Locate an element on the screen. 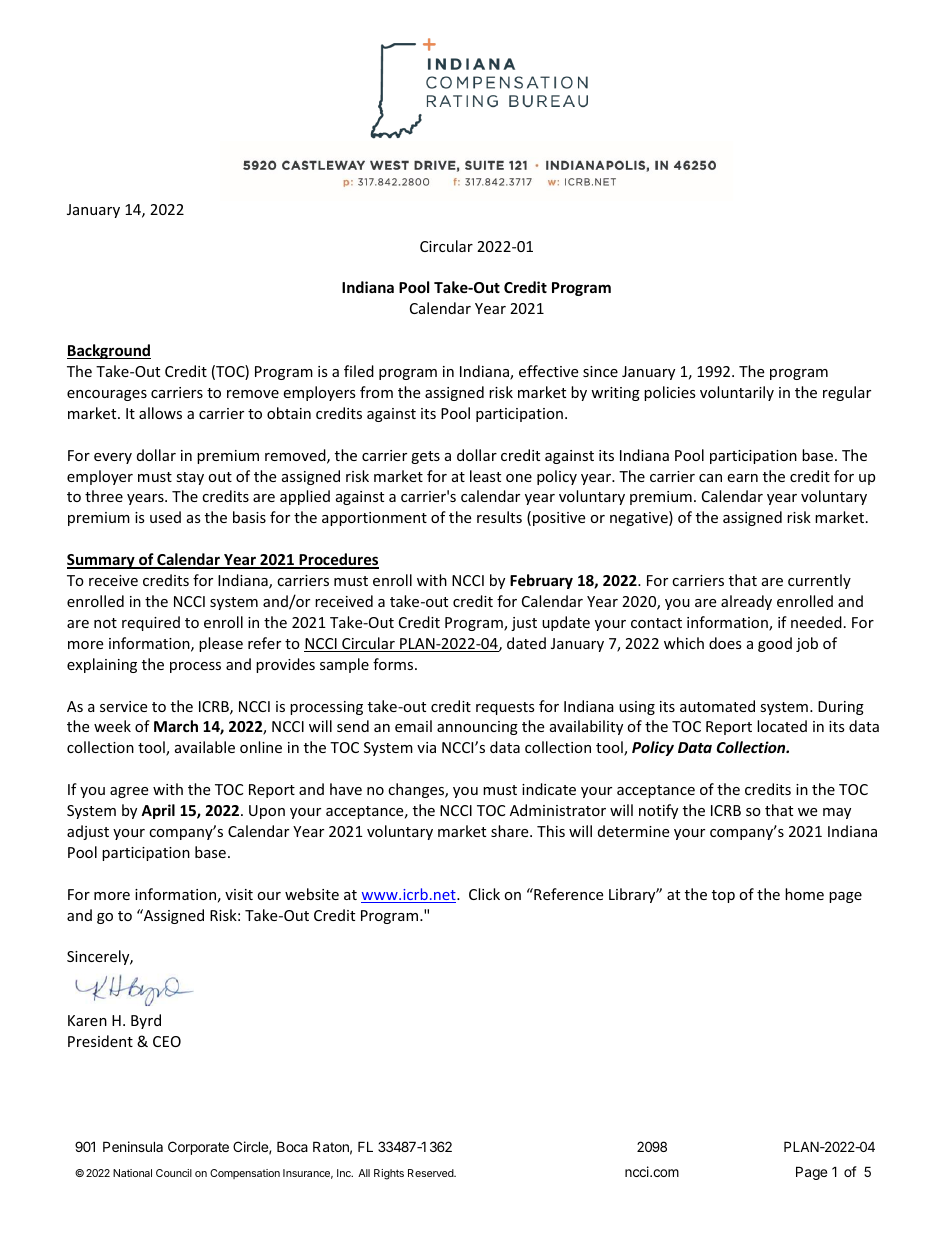 This screenshot has height=1233, width=952. available is located at coordinates (205, 747).
